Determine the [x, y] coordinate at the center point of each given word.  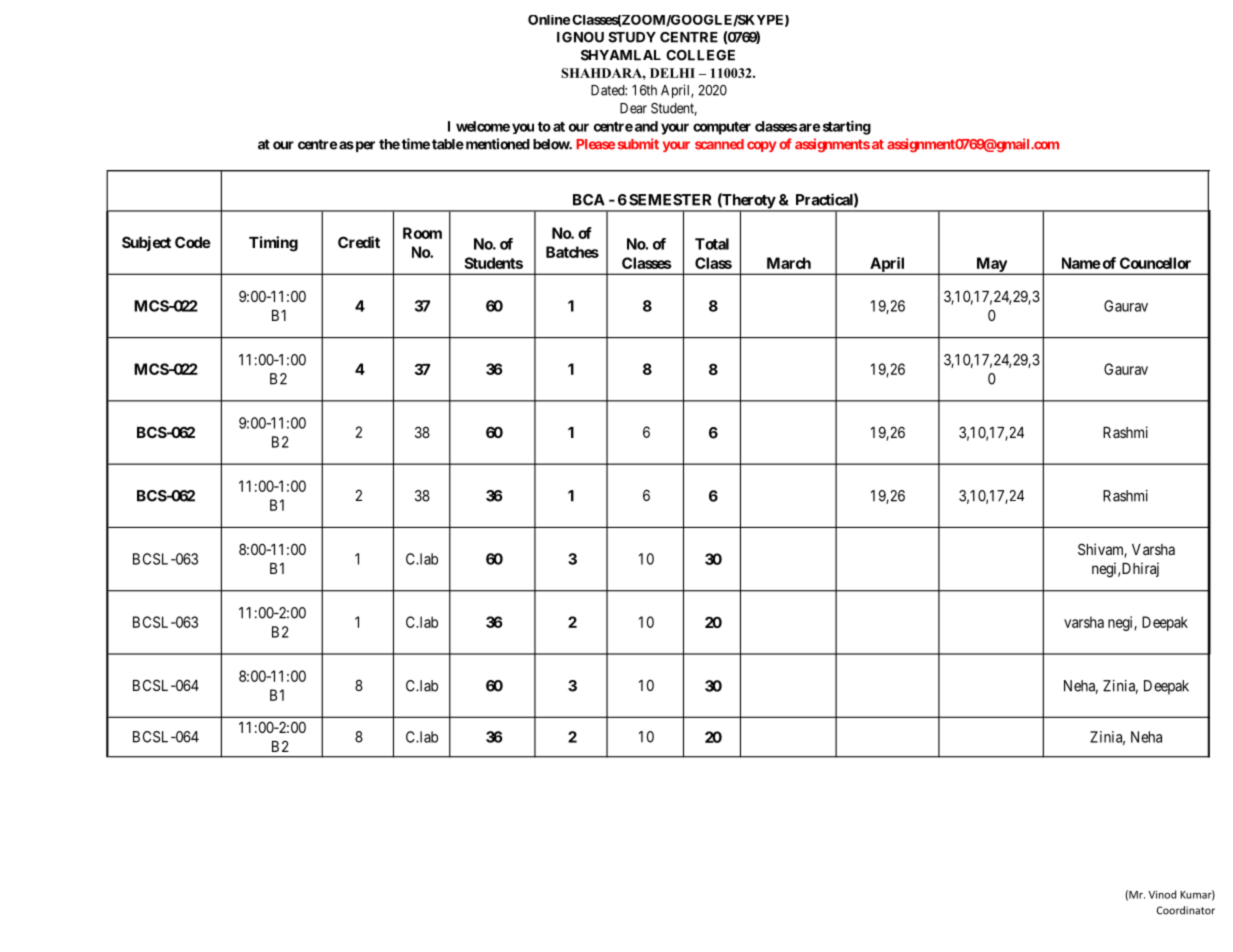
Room [422, 233]
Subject [146, 243]
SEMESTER [670, 200]
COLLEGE [700, 55]
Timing [273, 244]
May [991, 265]
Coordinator [1186, 910]
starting [847, 127]
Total [712, 244]
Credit [359, 242]
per [364, 146]
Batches [572, 252]
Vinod [1162, 894]
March [789, 263]
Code [193, 242]
